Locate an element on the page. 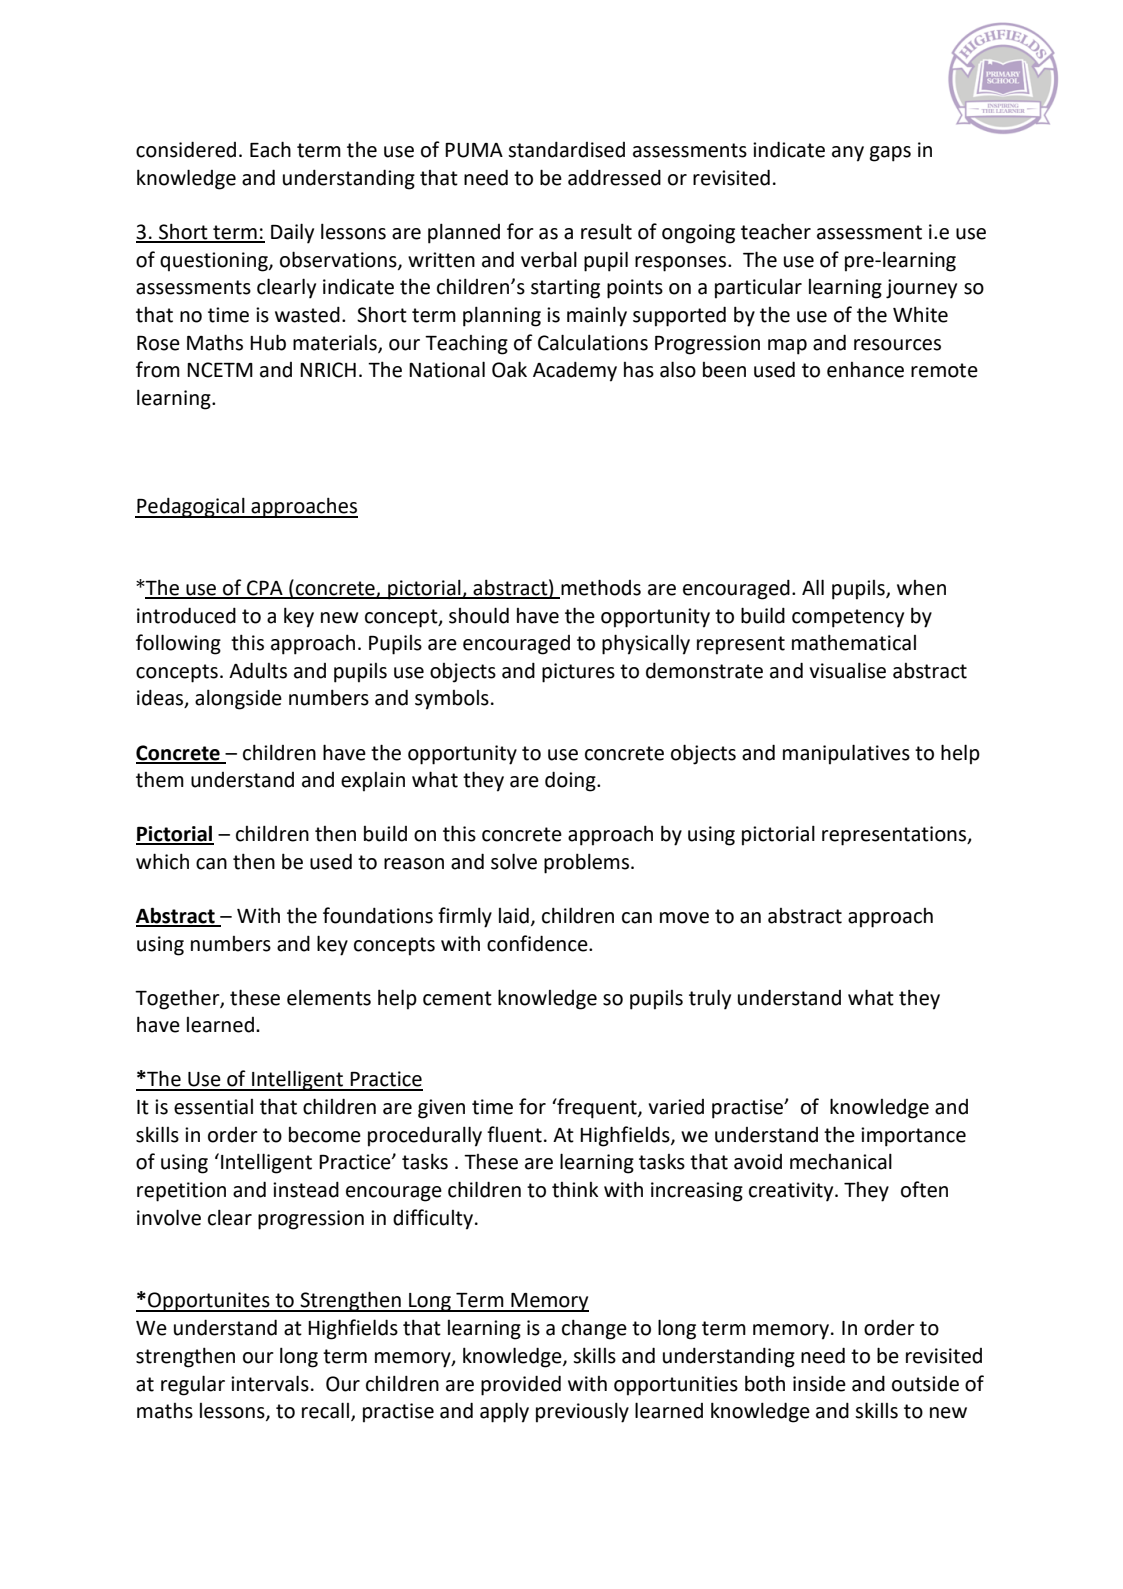 Image resolution: width=1123 pixels, height=1589 pixels. CPA is located at coordinates (265, 589).
